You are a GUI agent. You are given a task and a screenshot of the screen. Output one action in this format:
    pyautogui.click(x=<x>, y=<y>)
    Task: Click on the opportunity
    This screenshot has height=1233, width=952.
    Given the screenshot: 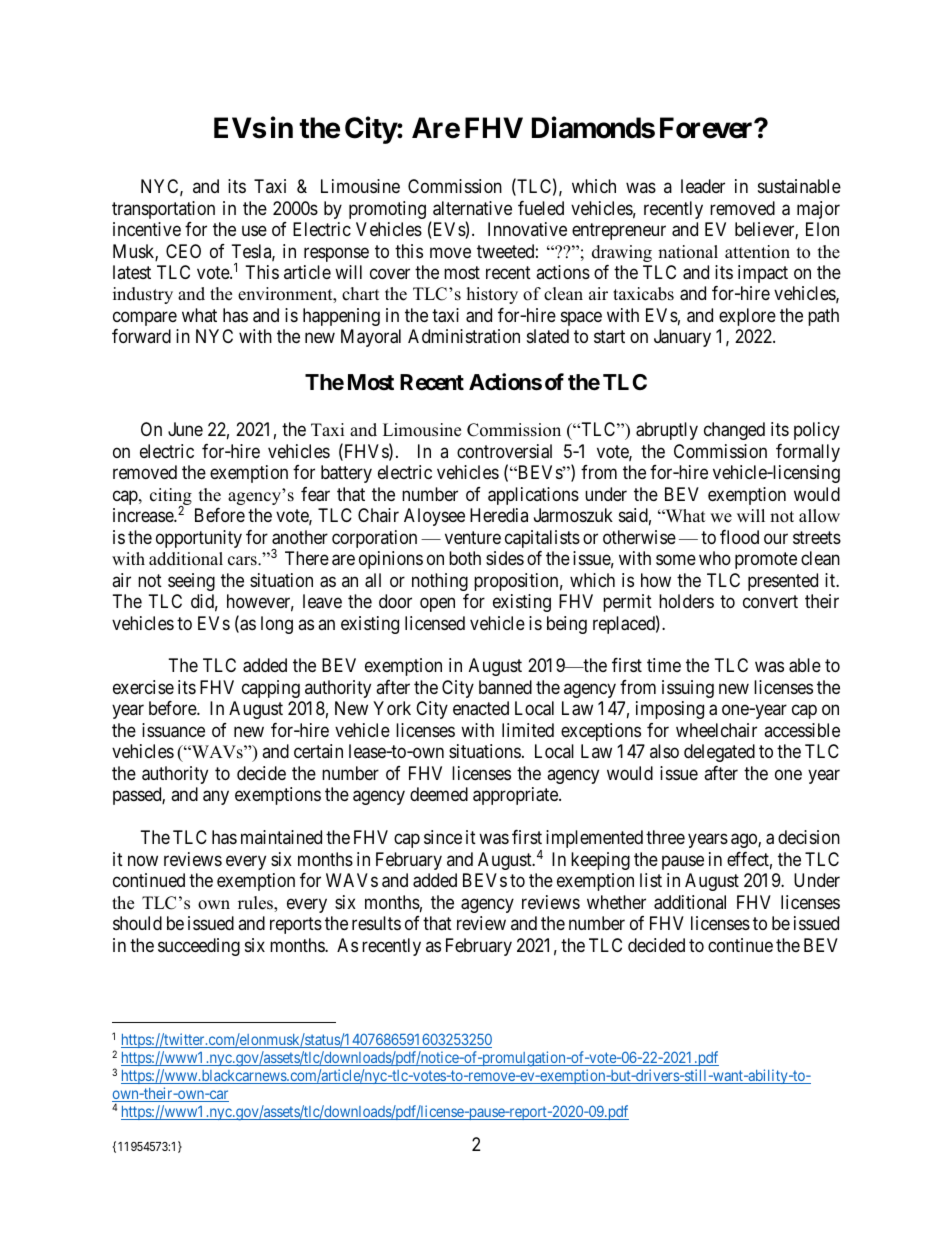 What is the action you would take?
    pyautogui.click(x=199, y=539)
